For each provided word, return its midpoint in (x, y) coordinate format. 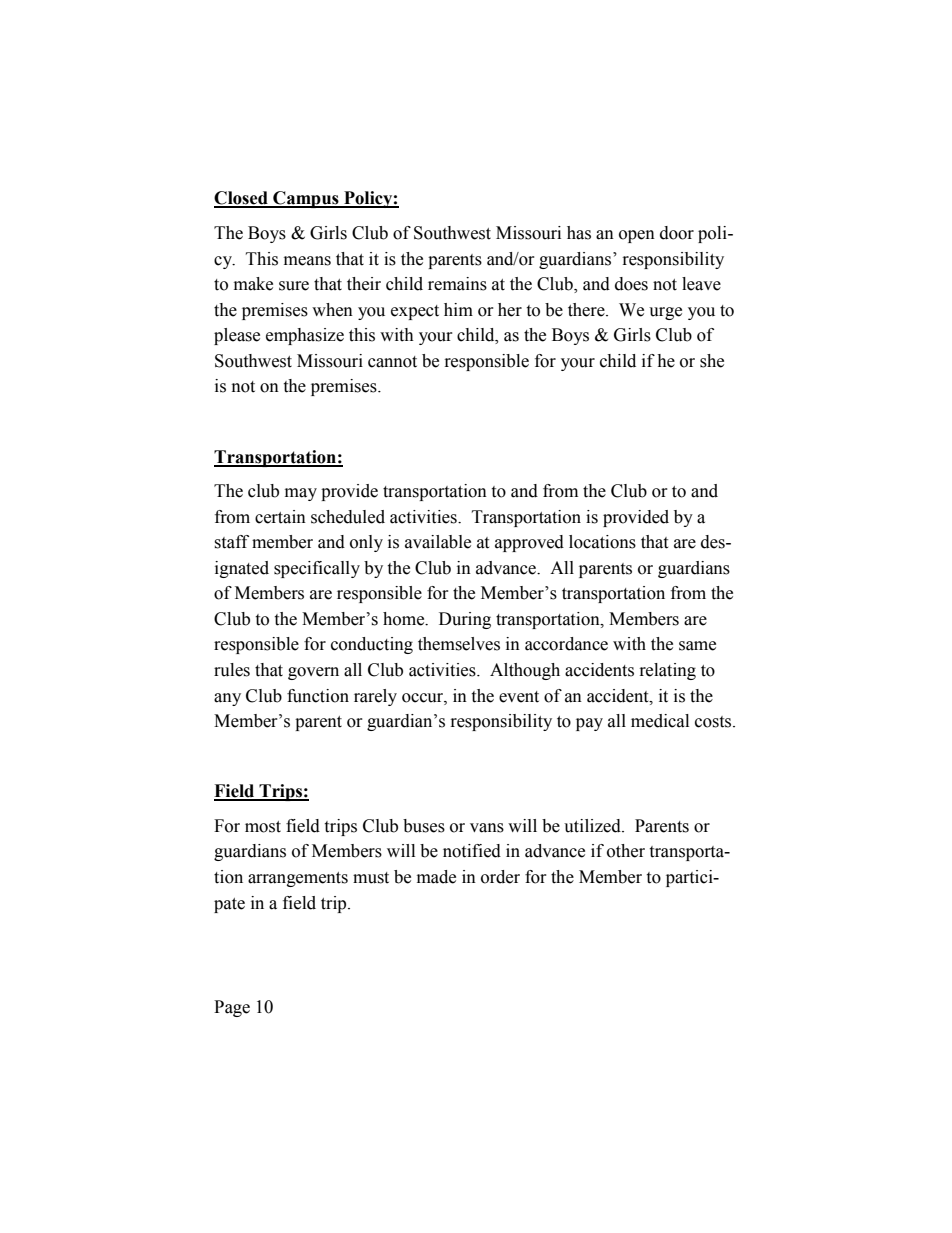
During (465, 620)
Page (232, 1008)
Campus (306, 199)
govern (313, 673)
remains (457, 284)
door (677, 233)
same (697, 646)
